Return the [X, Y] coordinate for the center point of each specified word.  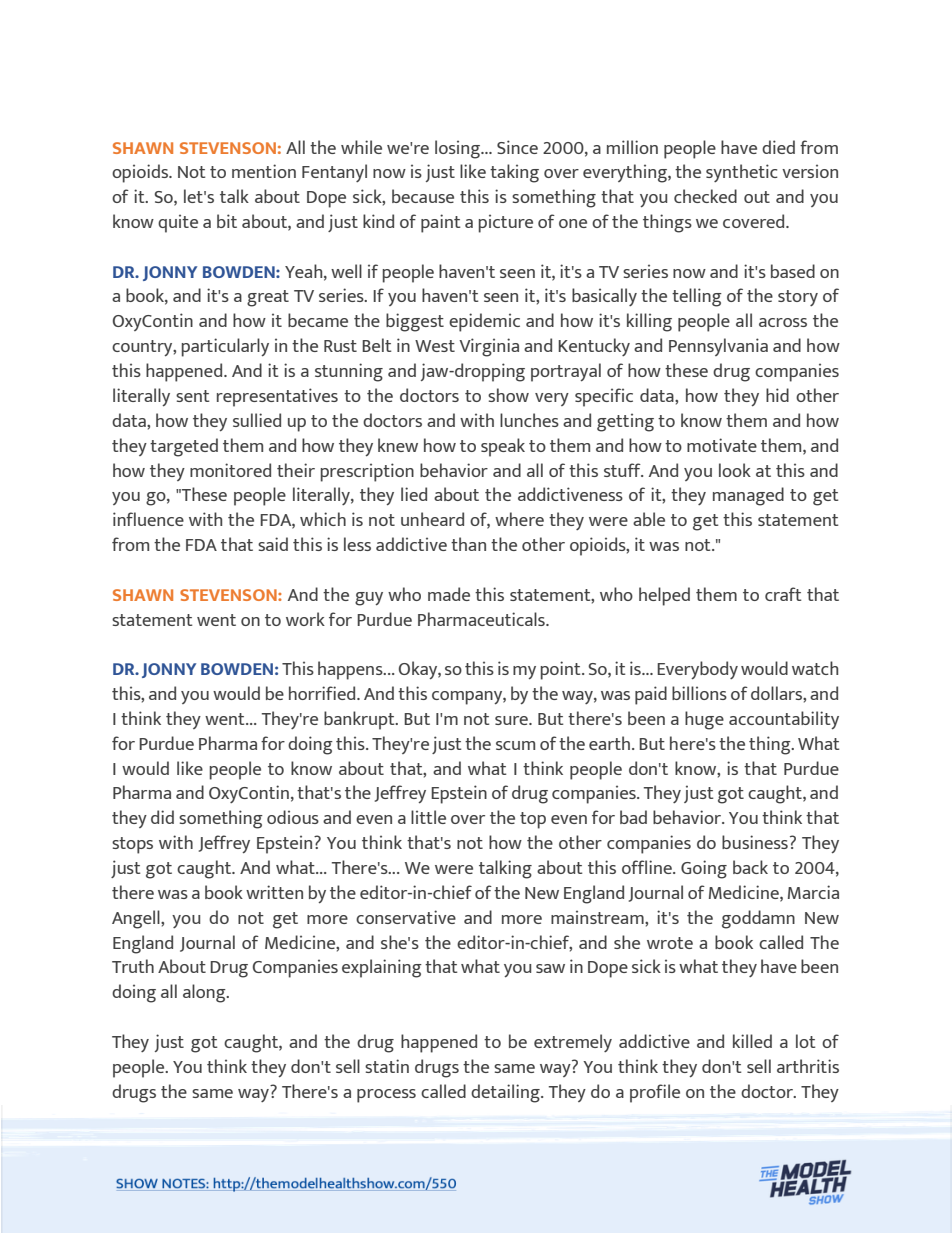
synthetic [742, 173]
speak [503, 447]
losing [459, 149]
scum [515, 745]
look [735, 470]
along [205, 993]
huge [704, 720]
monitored [230, 470]
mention [264, 171]
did [162, 817]
